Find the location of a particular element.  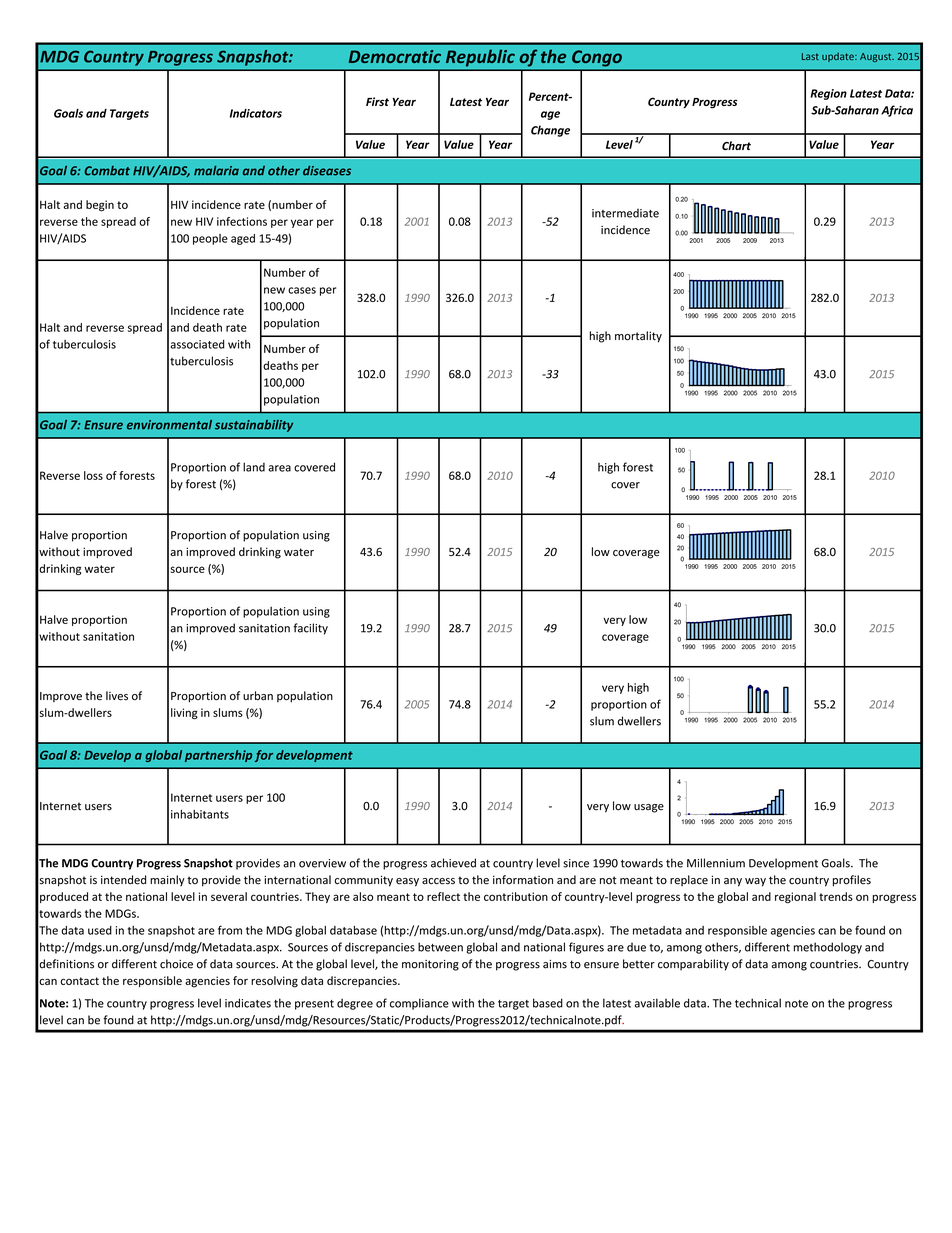

Last is located at coordinates (810, 56).
